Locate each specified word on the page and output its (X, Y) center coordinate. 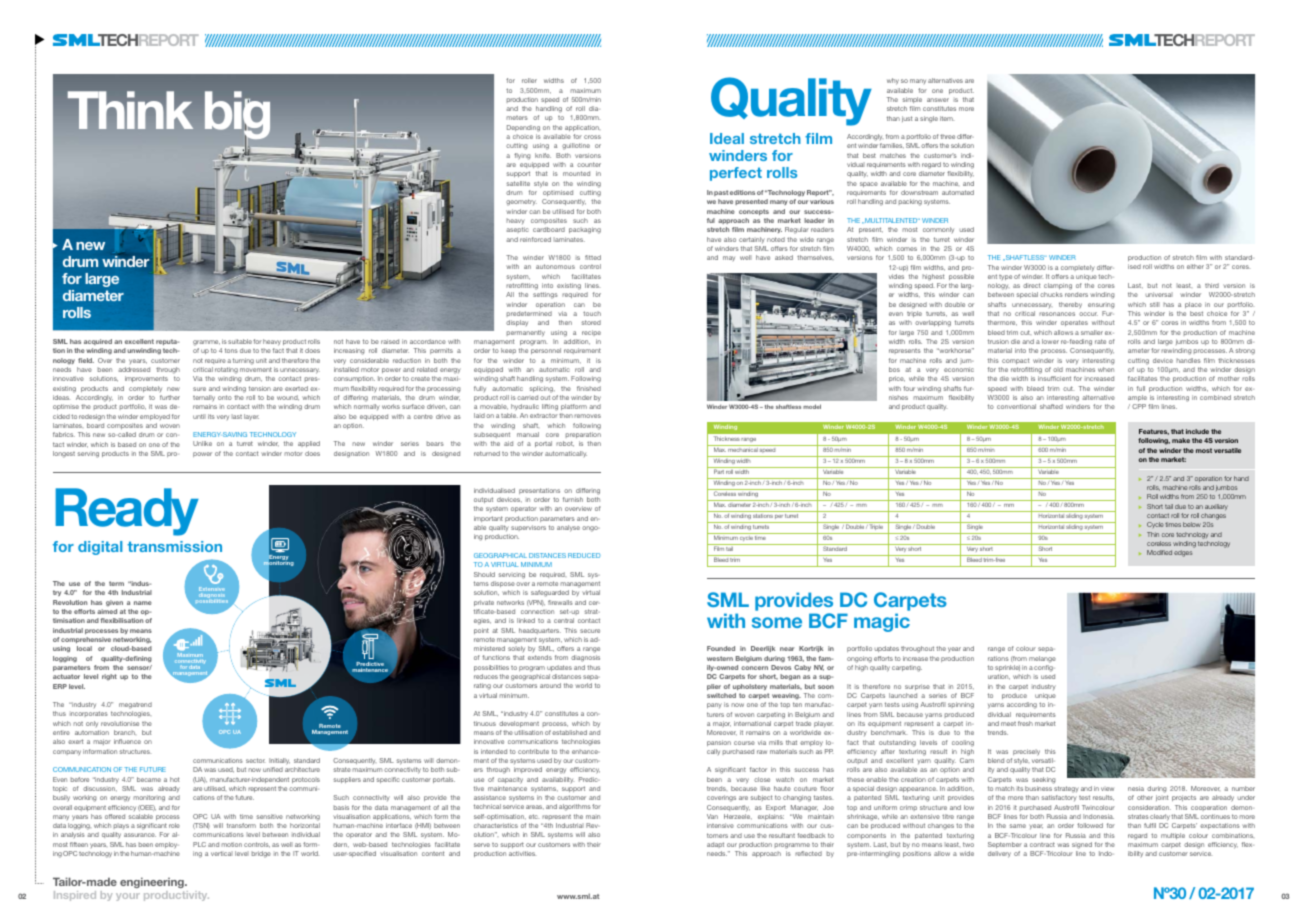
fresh (1025, 723)
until (199, 416)
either (1195, 266)
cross (592, 137)
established (569, 732)
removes (587, 416)
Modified (1159, 552)
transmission (174, 546)
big (237, 116)
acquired (98, 342)
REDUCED (584, 555)
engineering (153, 882)
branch (125, 732)
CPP (1139, 406)
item (947, 118)
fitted (593, 257)
